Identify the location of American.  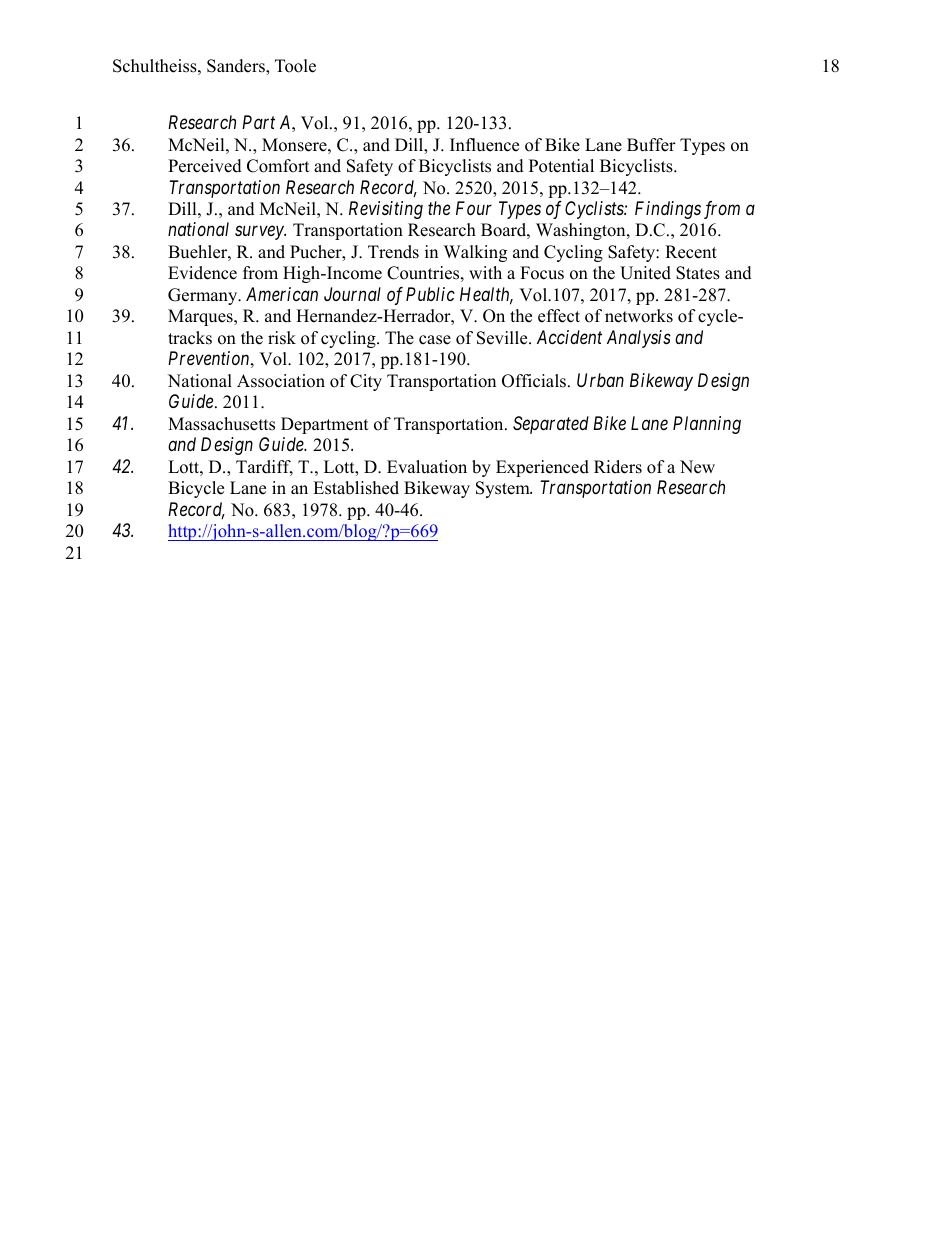
(282, 294).
